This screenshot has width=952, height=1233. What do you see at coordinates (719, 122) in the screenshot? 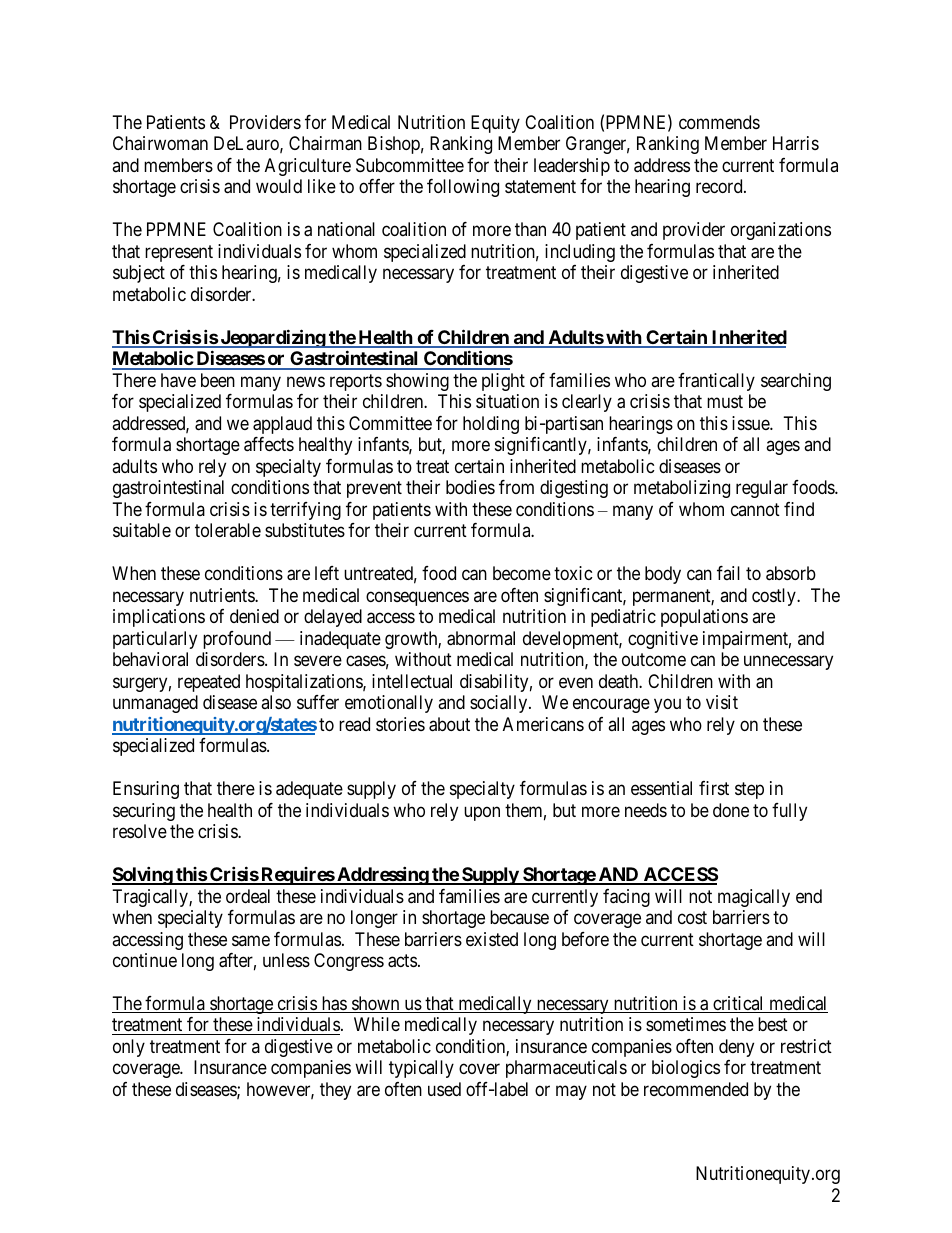
I see `commends` at bounding box center [719, 122].
